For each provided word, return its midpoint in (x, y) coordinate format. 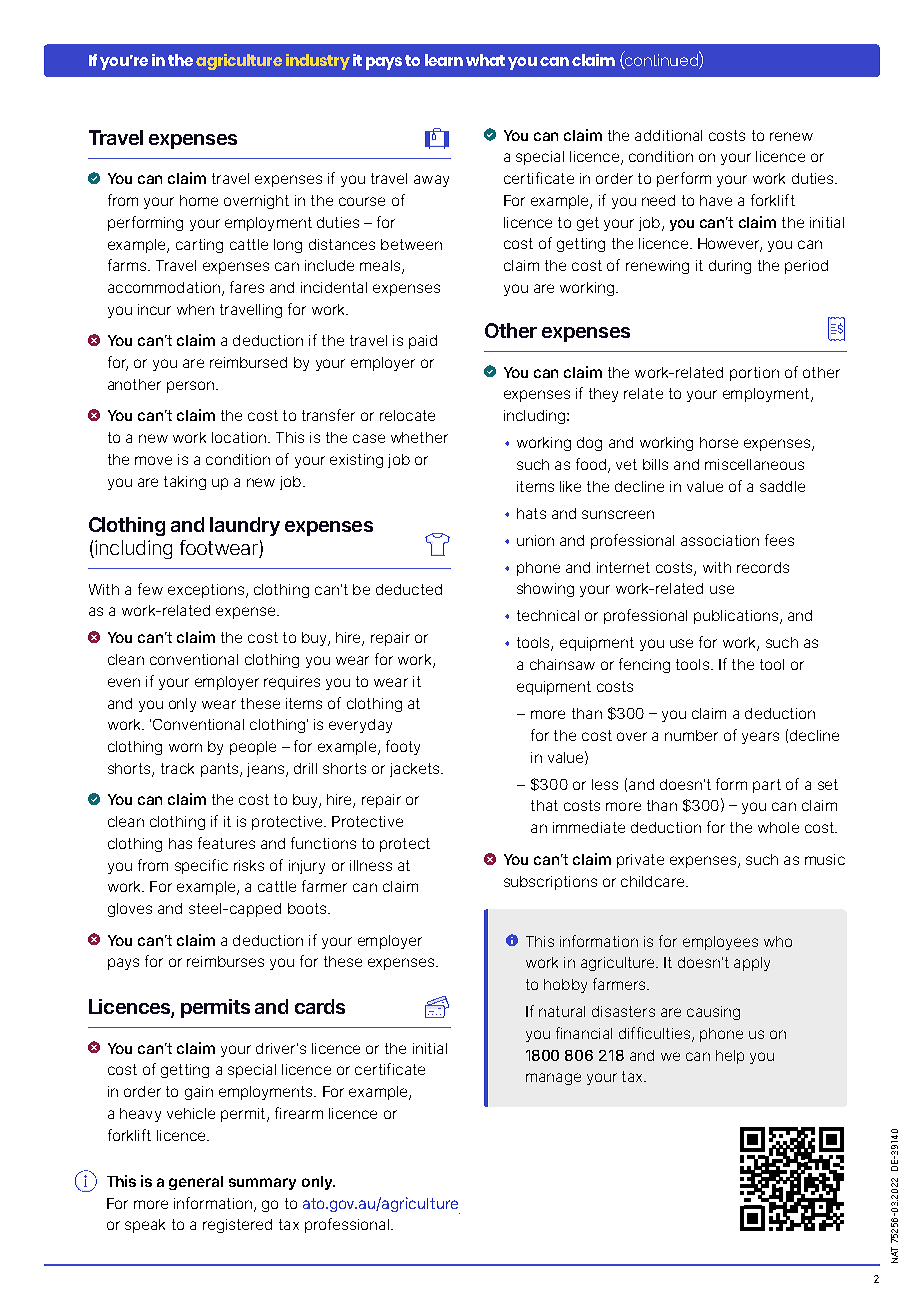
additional (668, 135)
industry (318, 62)
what (485, 60)
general (196, 1183)
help (730, 1057)
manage (553, 1079)
